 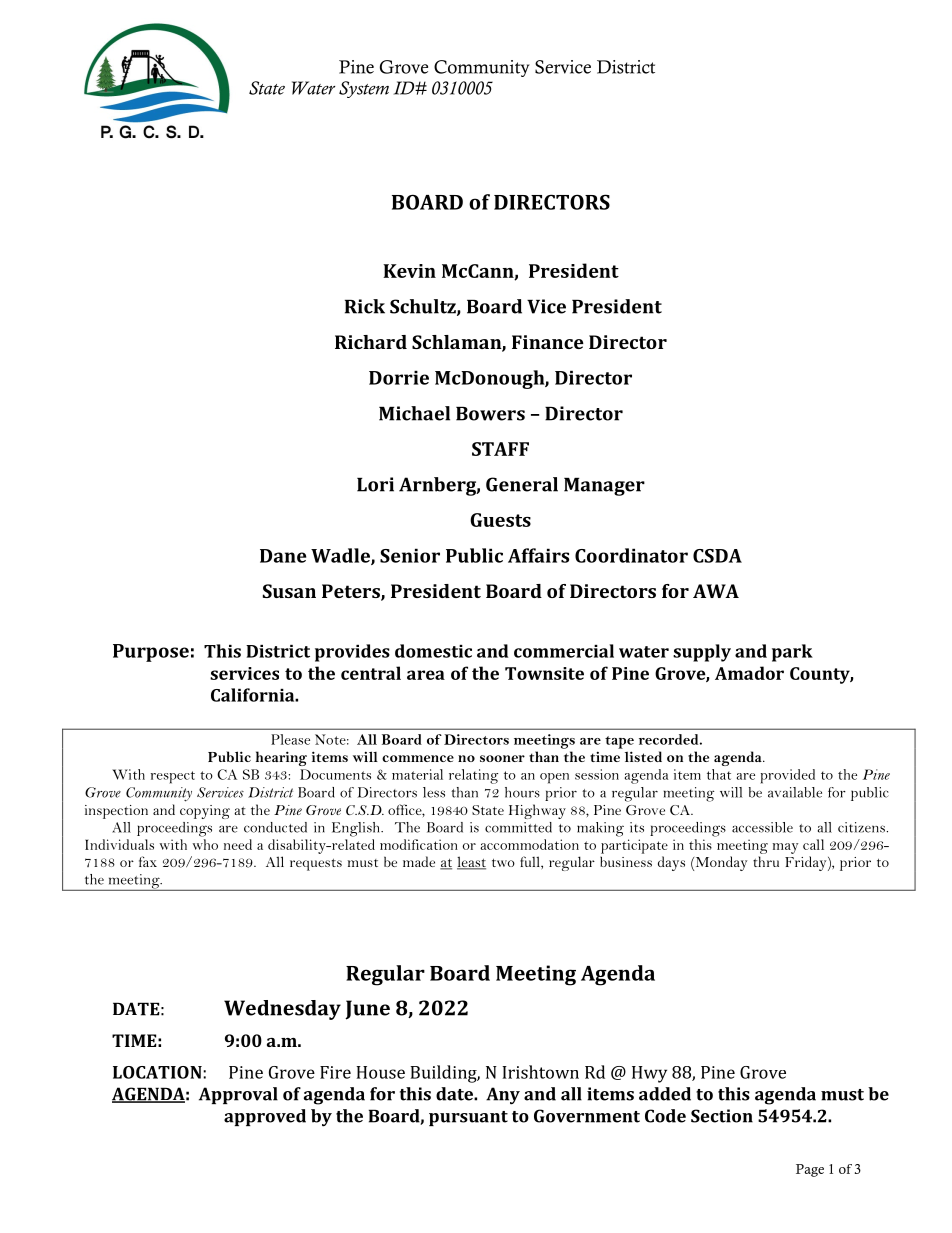 What do you see at coordinates (548, 342) in the page?
I see `Finance` at bounding box center [548, 342].
